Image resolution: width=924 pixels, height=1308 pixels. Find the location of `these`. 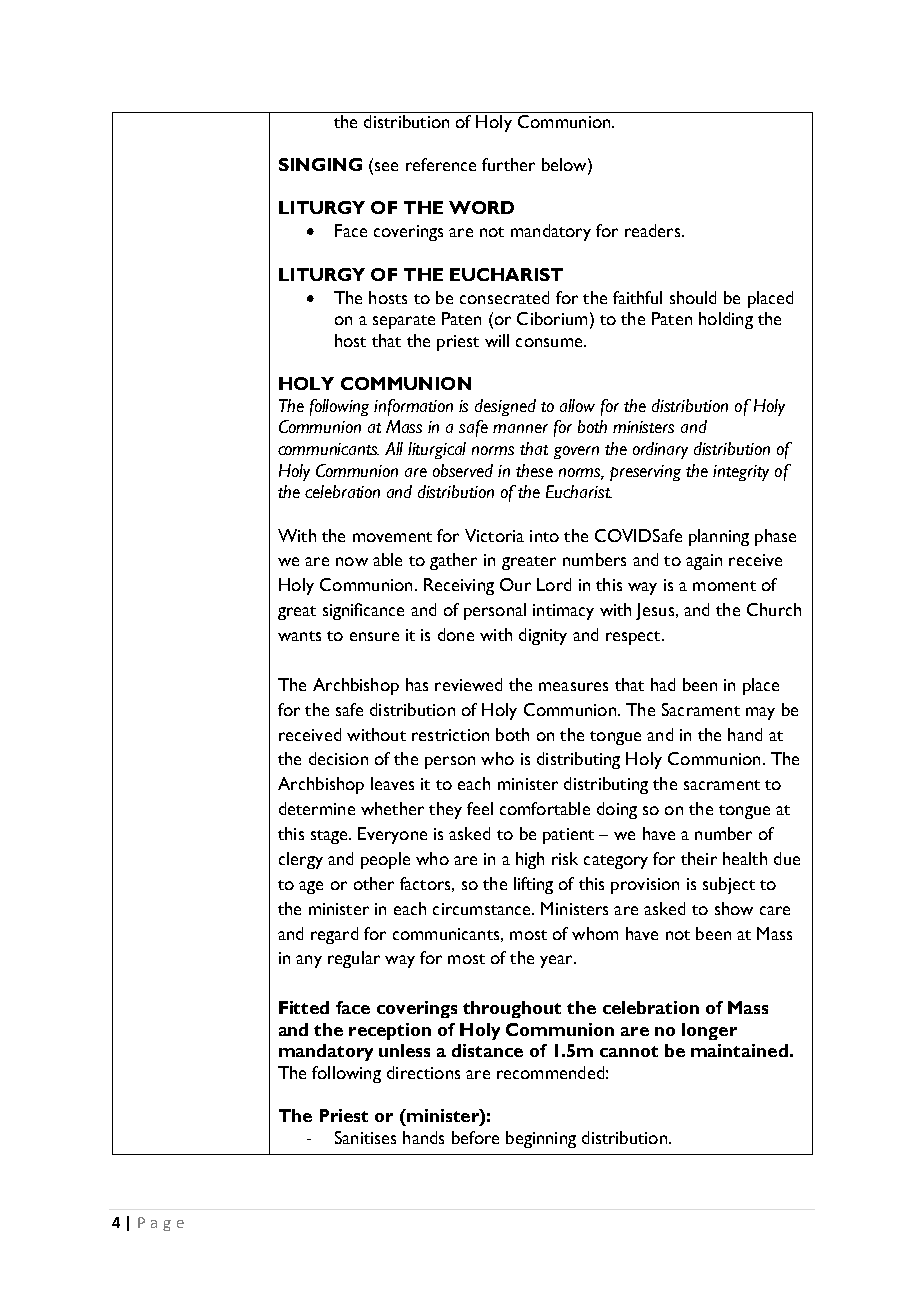

these is located at coordinates (534, 470).
